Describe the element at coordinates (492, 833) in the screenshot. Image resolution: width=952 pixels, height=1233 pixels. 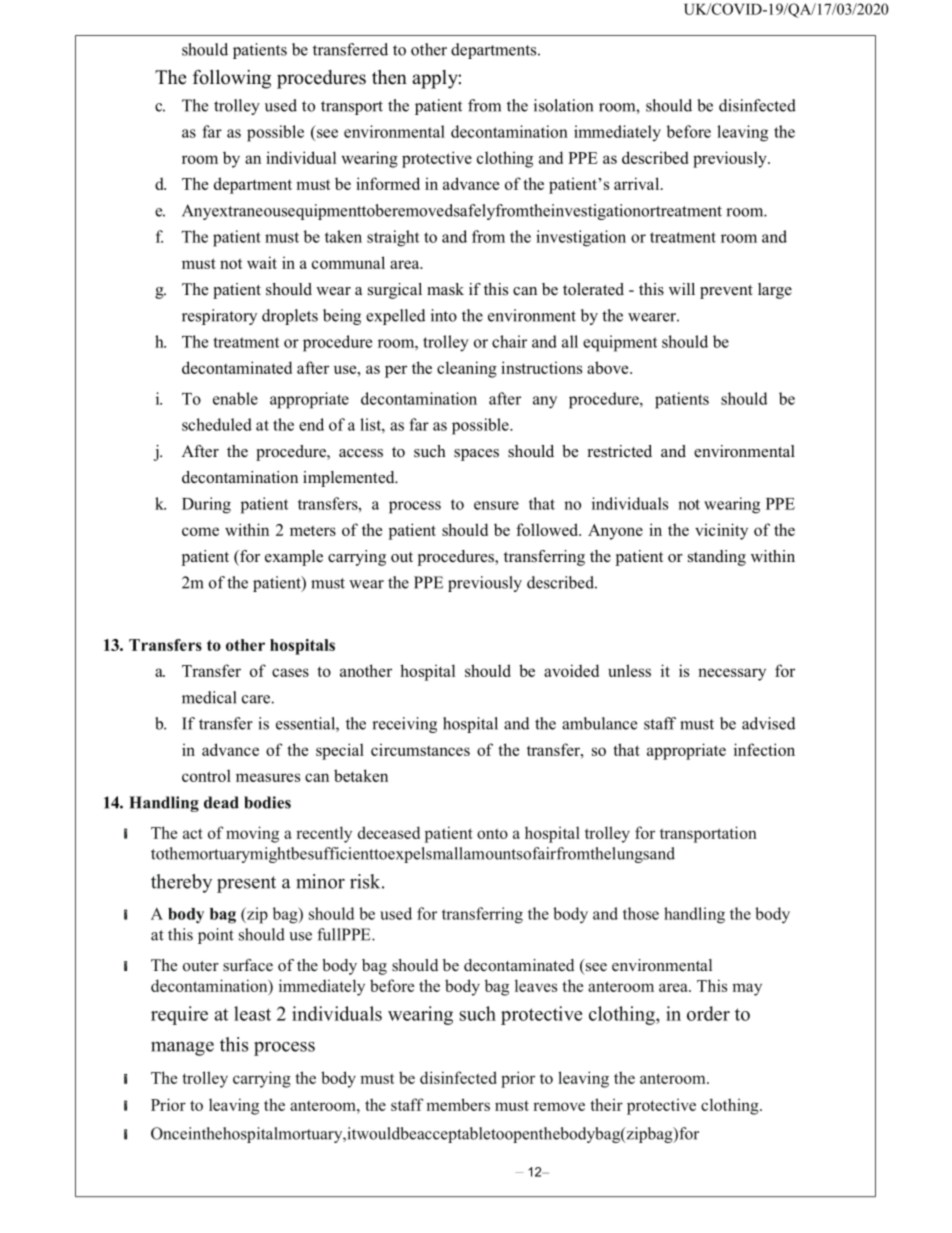
I see `onto` at that location.
